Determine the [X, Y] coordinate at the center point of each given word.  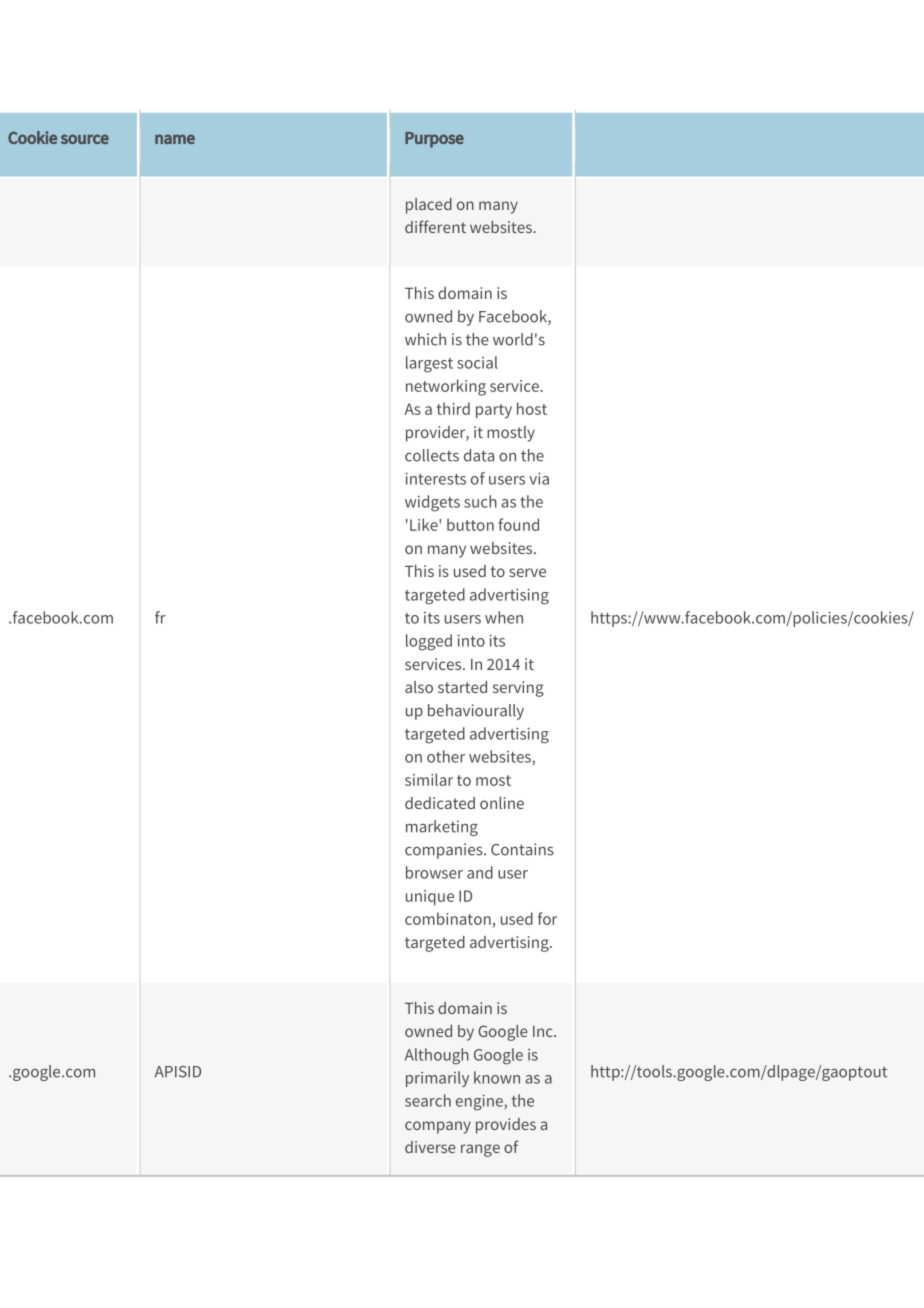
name [175, 139]
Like [425, 524]
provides [506, 1126]
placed [429, 206]
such [480, 501]
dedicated [440, 803]
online [502, 803]
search [428, 1100]
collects [432, 455]
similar [429, 779]
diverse [430, 1147]
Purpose [434, 140]
